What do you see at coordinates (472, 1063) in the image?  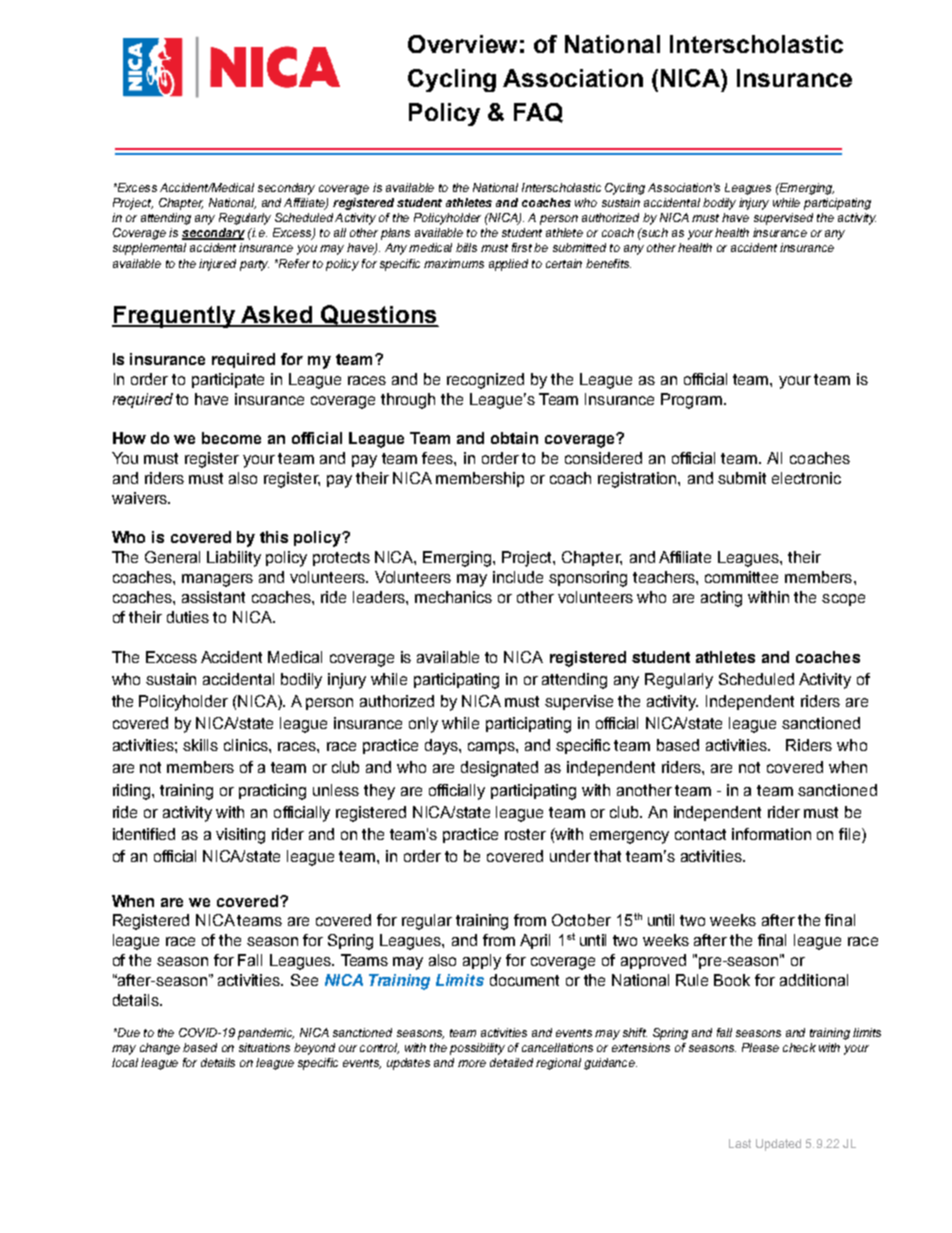 I see `more` at bounding box center [472, 1063].
